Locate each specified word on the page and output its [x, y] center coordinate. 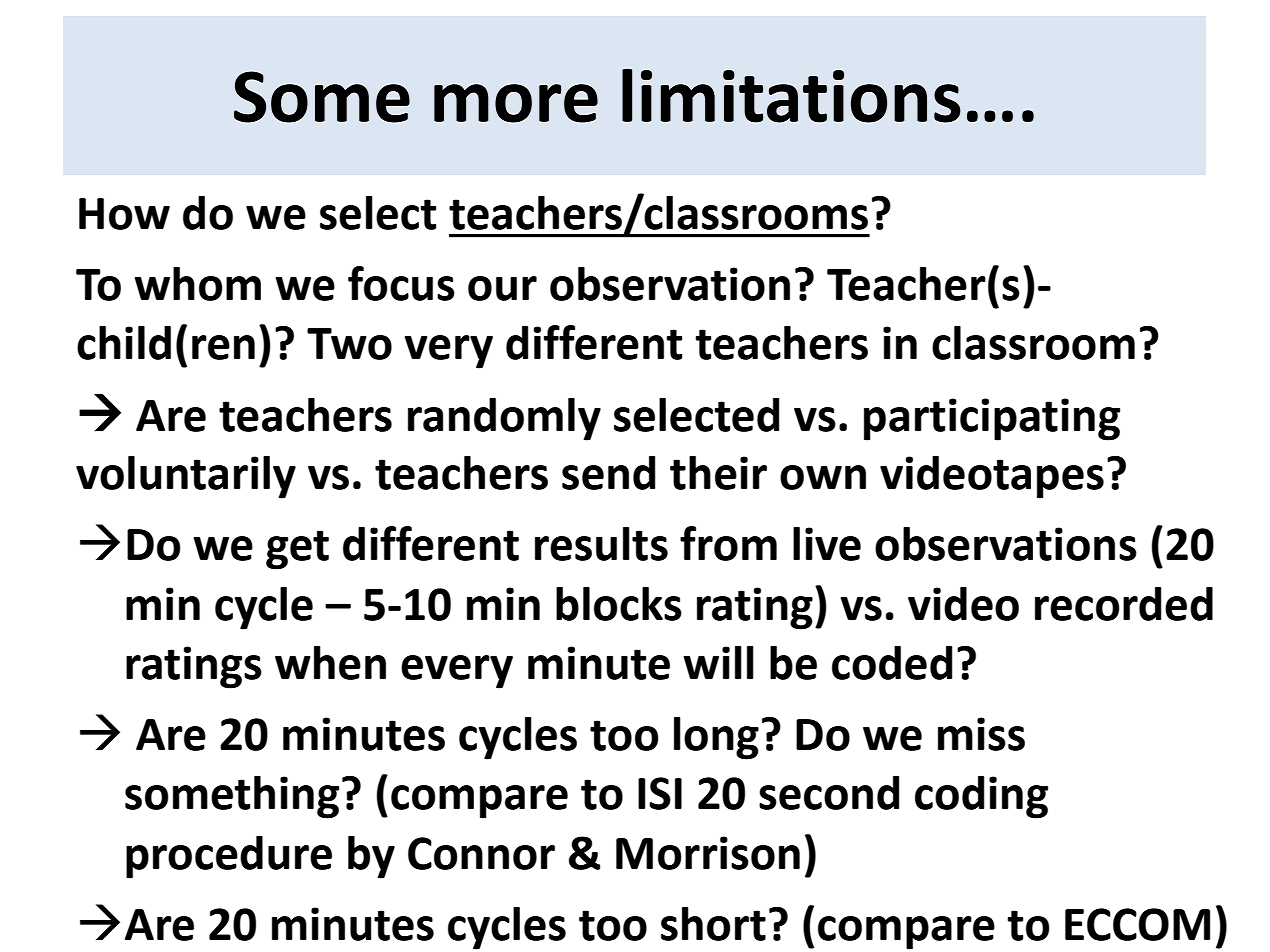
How [124, 214]
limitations [791, 95]
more [516, 103]
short [713, 924]
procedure [229, 857]
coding [981, 797]
